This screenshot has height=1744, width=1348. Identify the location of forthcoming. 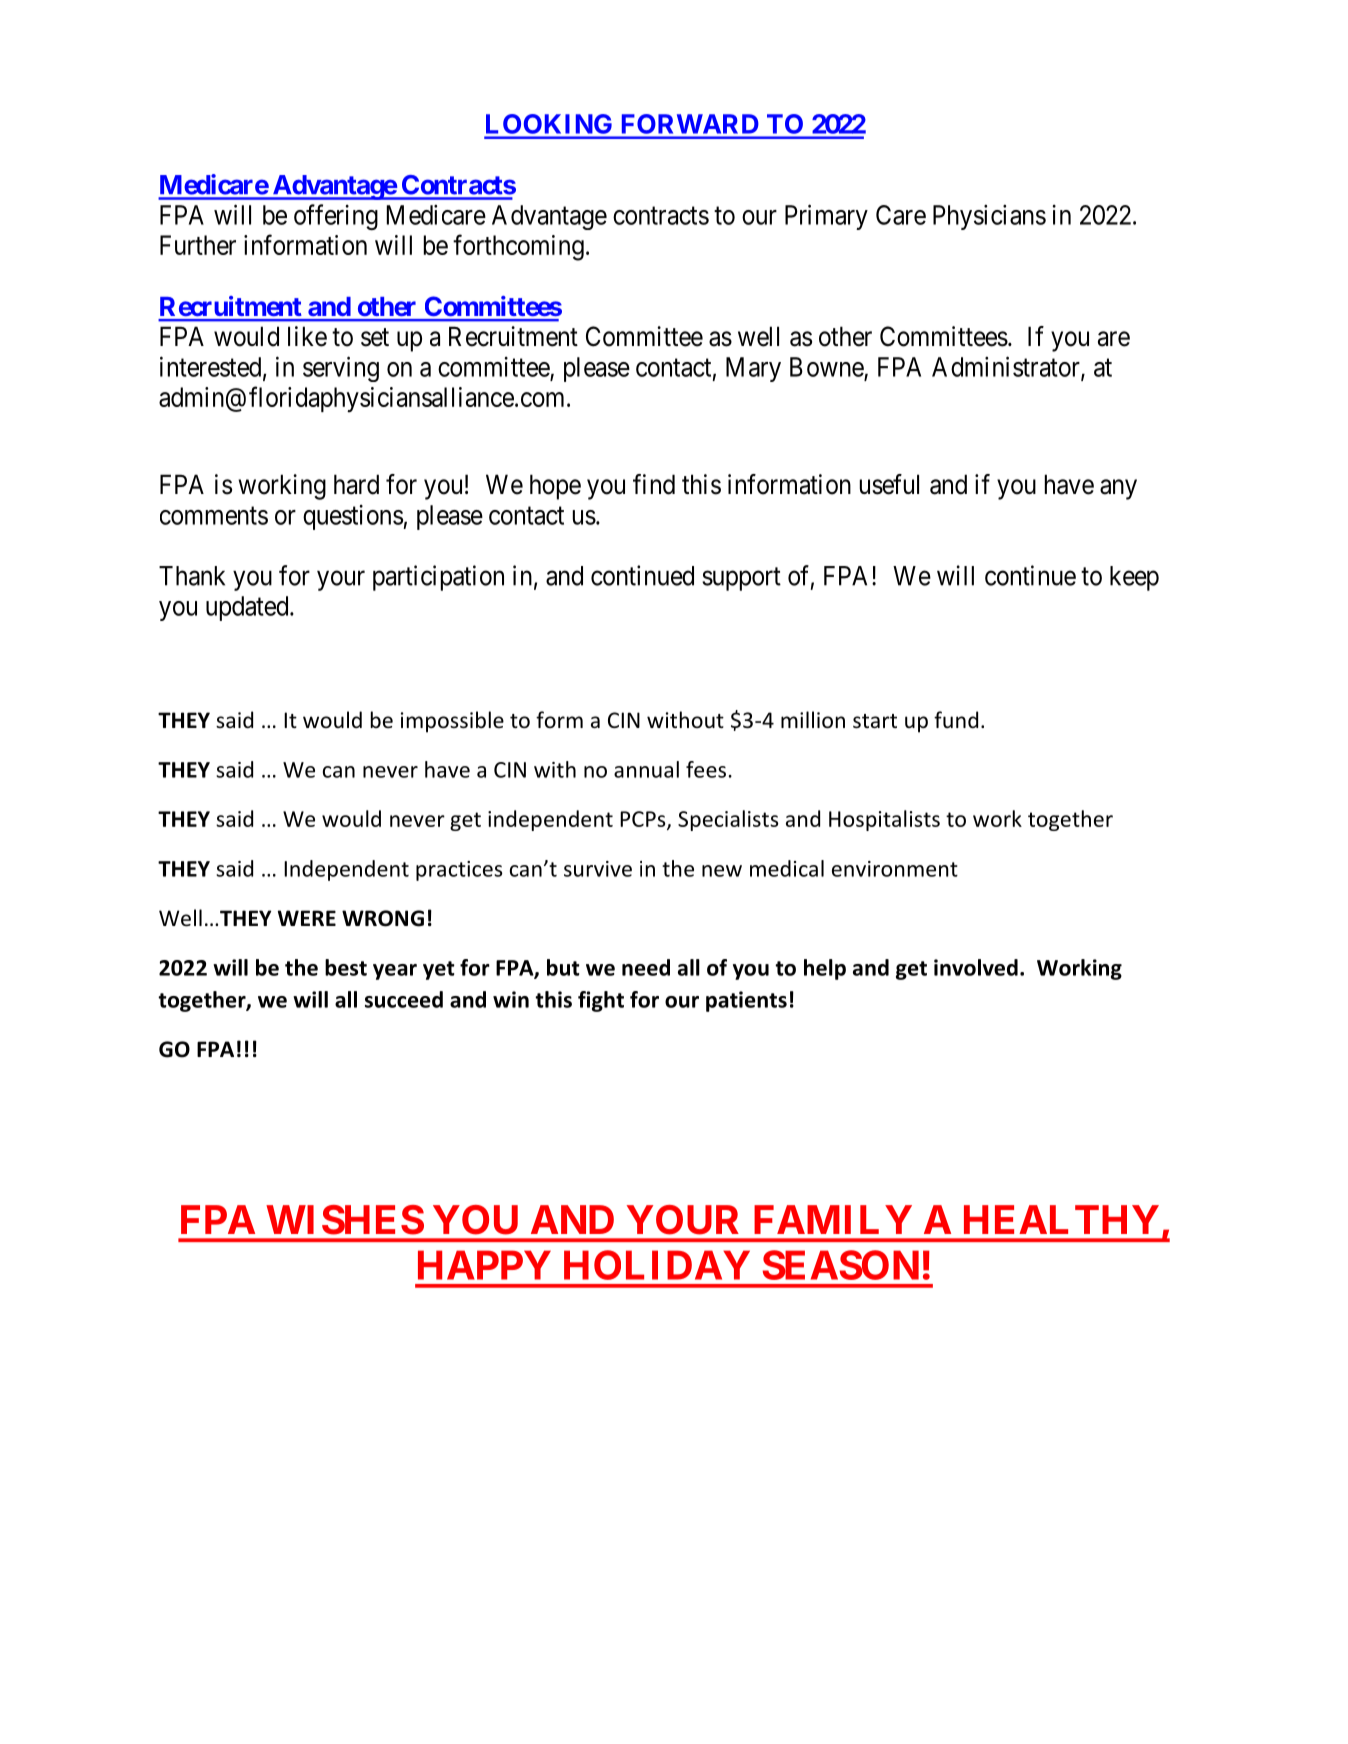
(518, 247).
